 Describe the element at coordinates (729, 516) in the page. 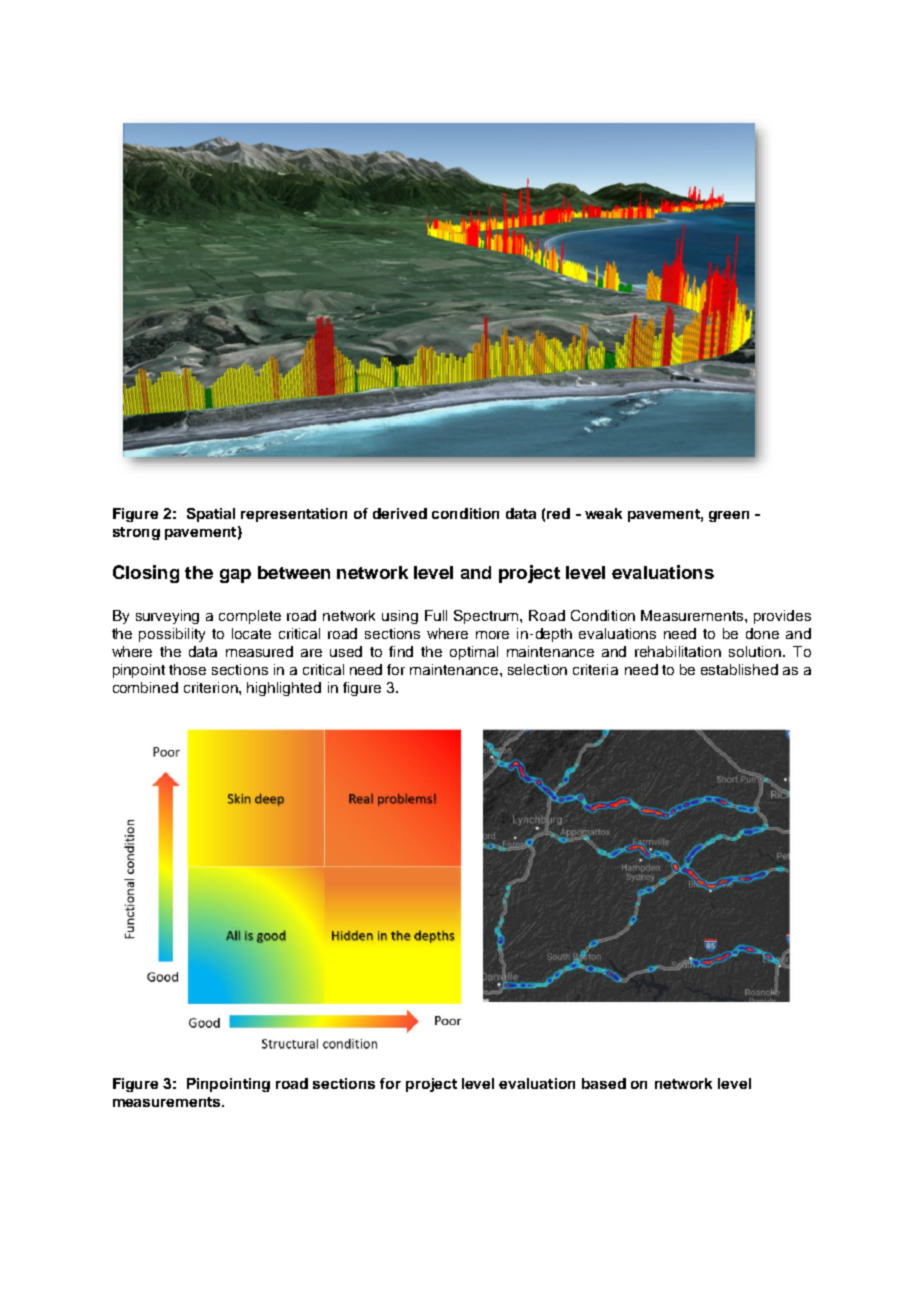

I see `green` at that location.
